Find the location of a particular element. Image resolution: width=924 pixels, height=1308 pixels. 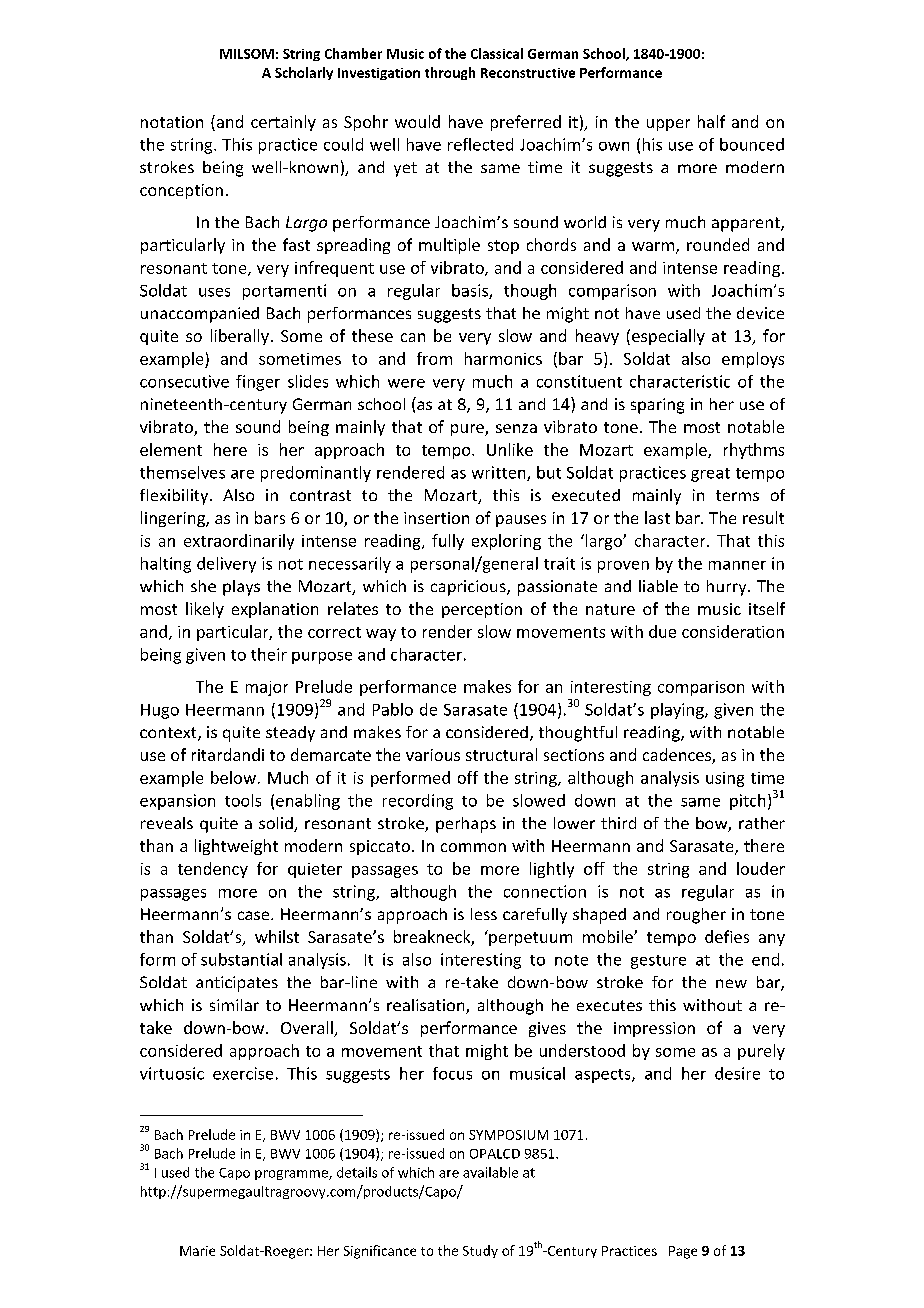

Page is located at coordinates (683, 1252).
